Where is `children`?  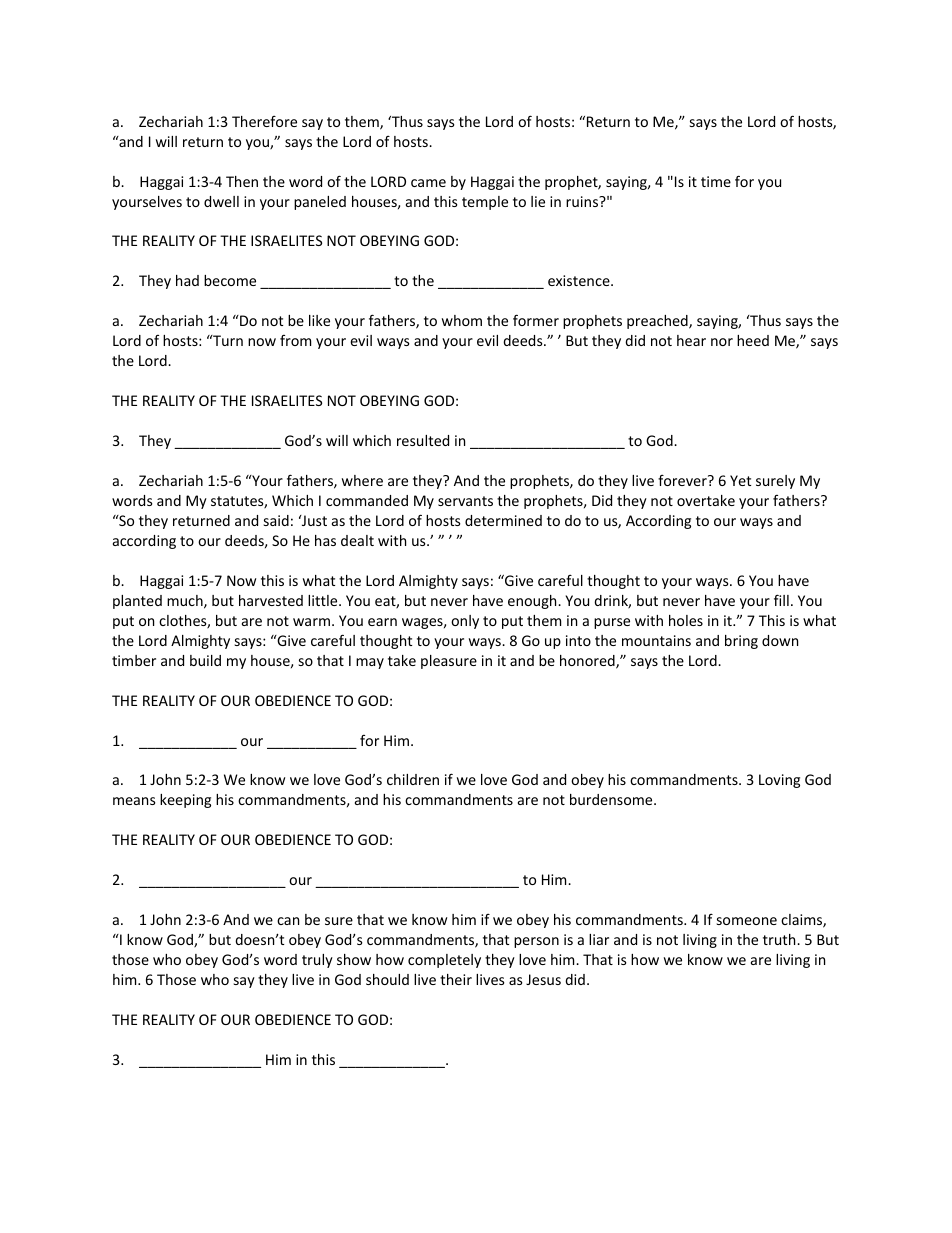 children is located at coordinates (413, 779).
